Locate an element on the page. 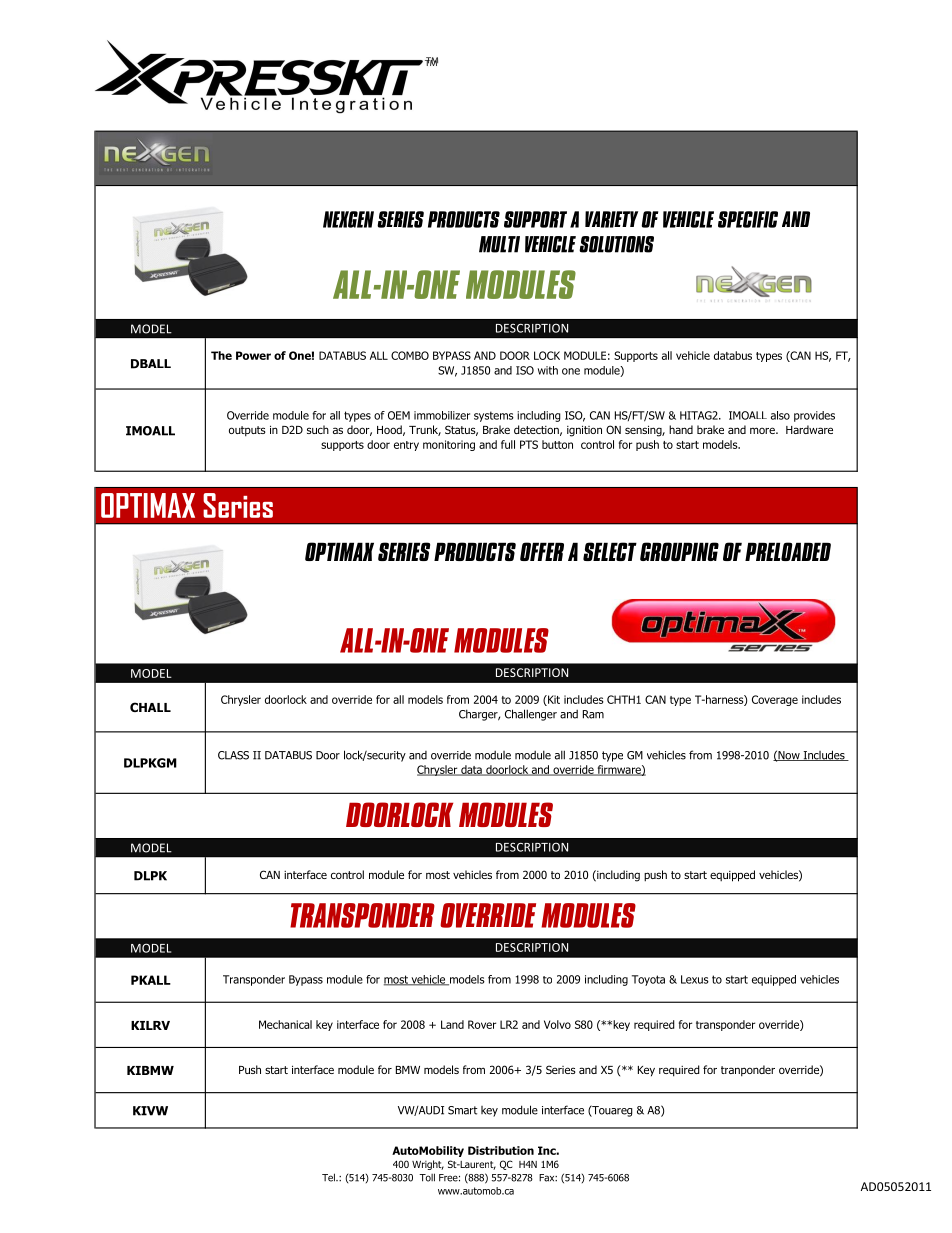 This page has width=952, height=1233. Ram is located at coordinates (593, 714).
